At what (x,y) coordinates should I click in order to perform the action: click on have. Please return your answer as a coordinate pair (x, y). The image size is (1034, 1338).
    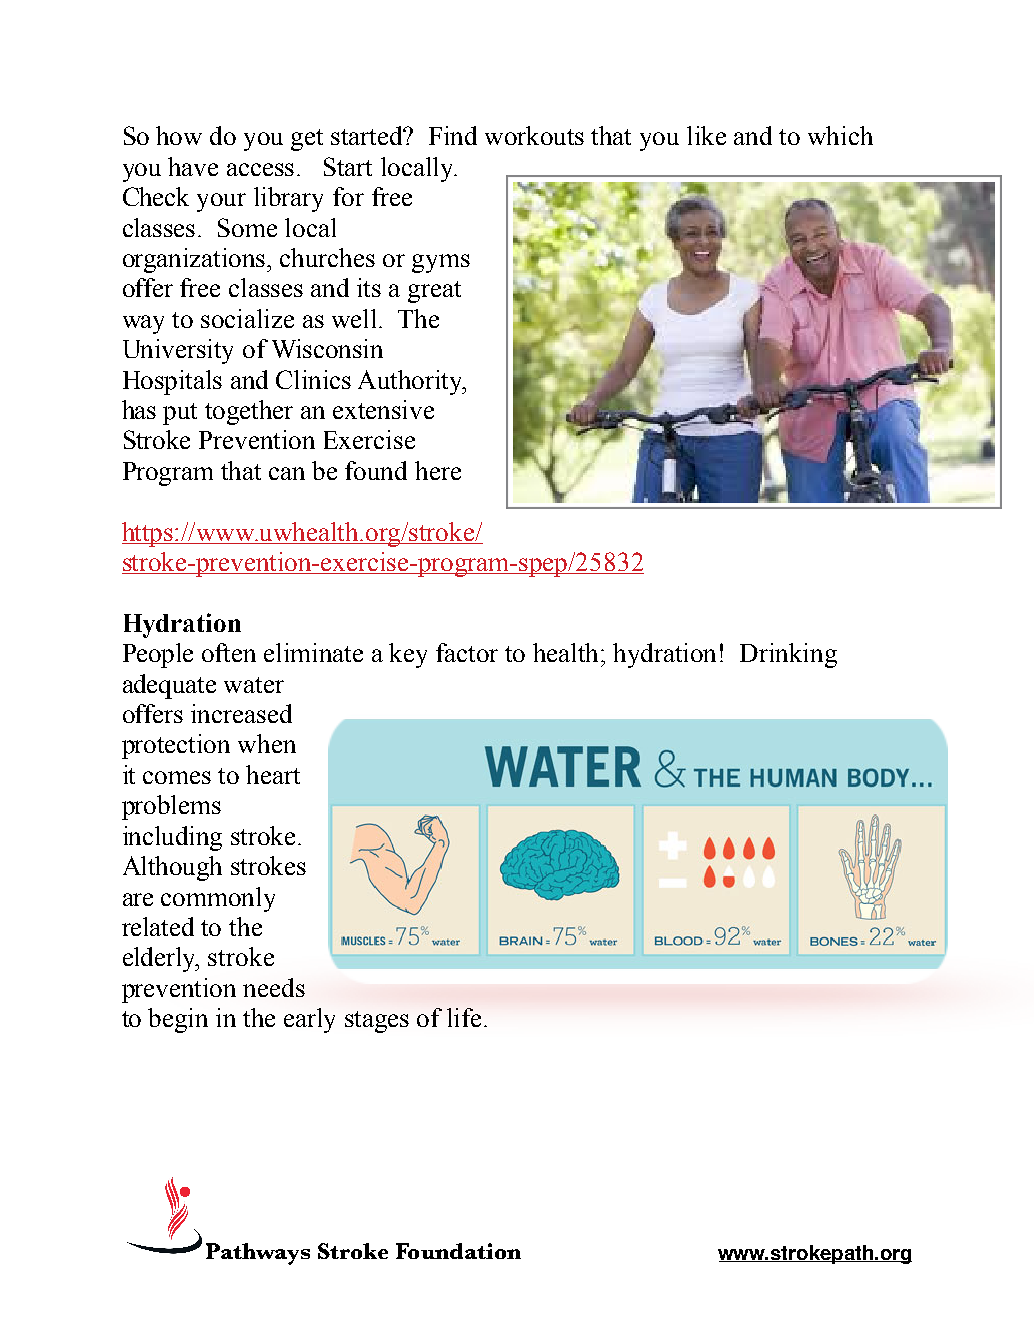
    Looking at the image, I should click on (193, 166).
